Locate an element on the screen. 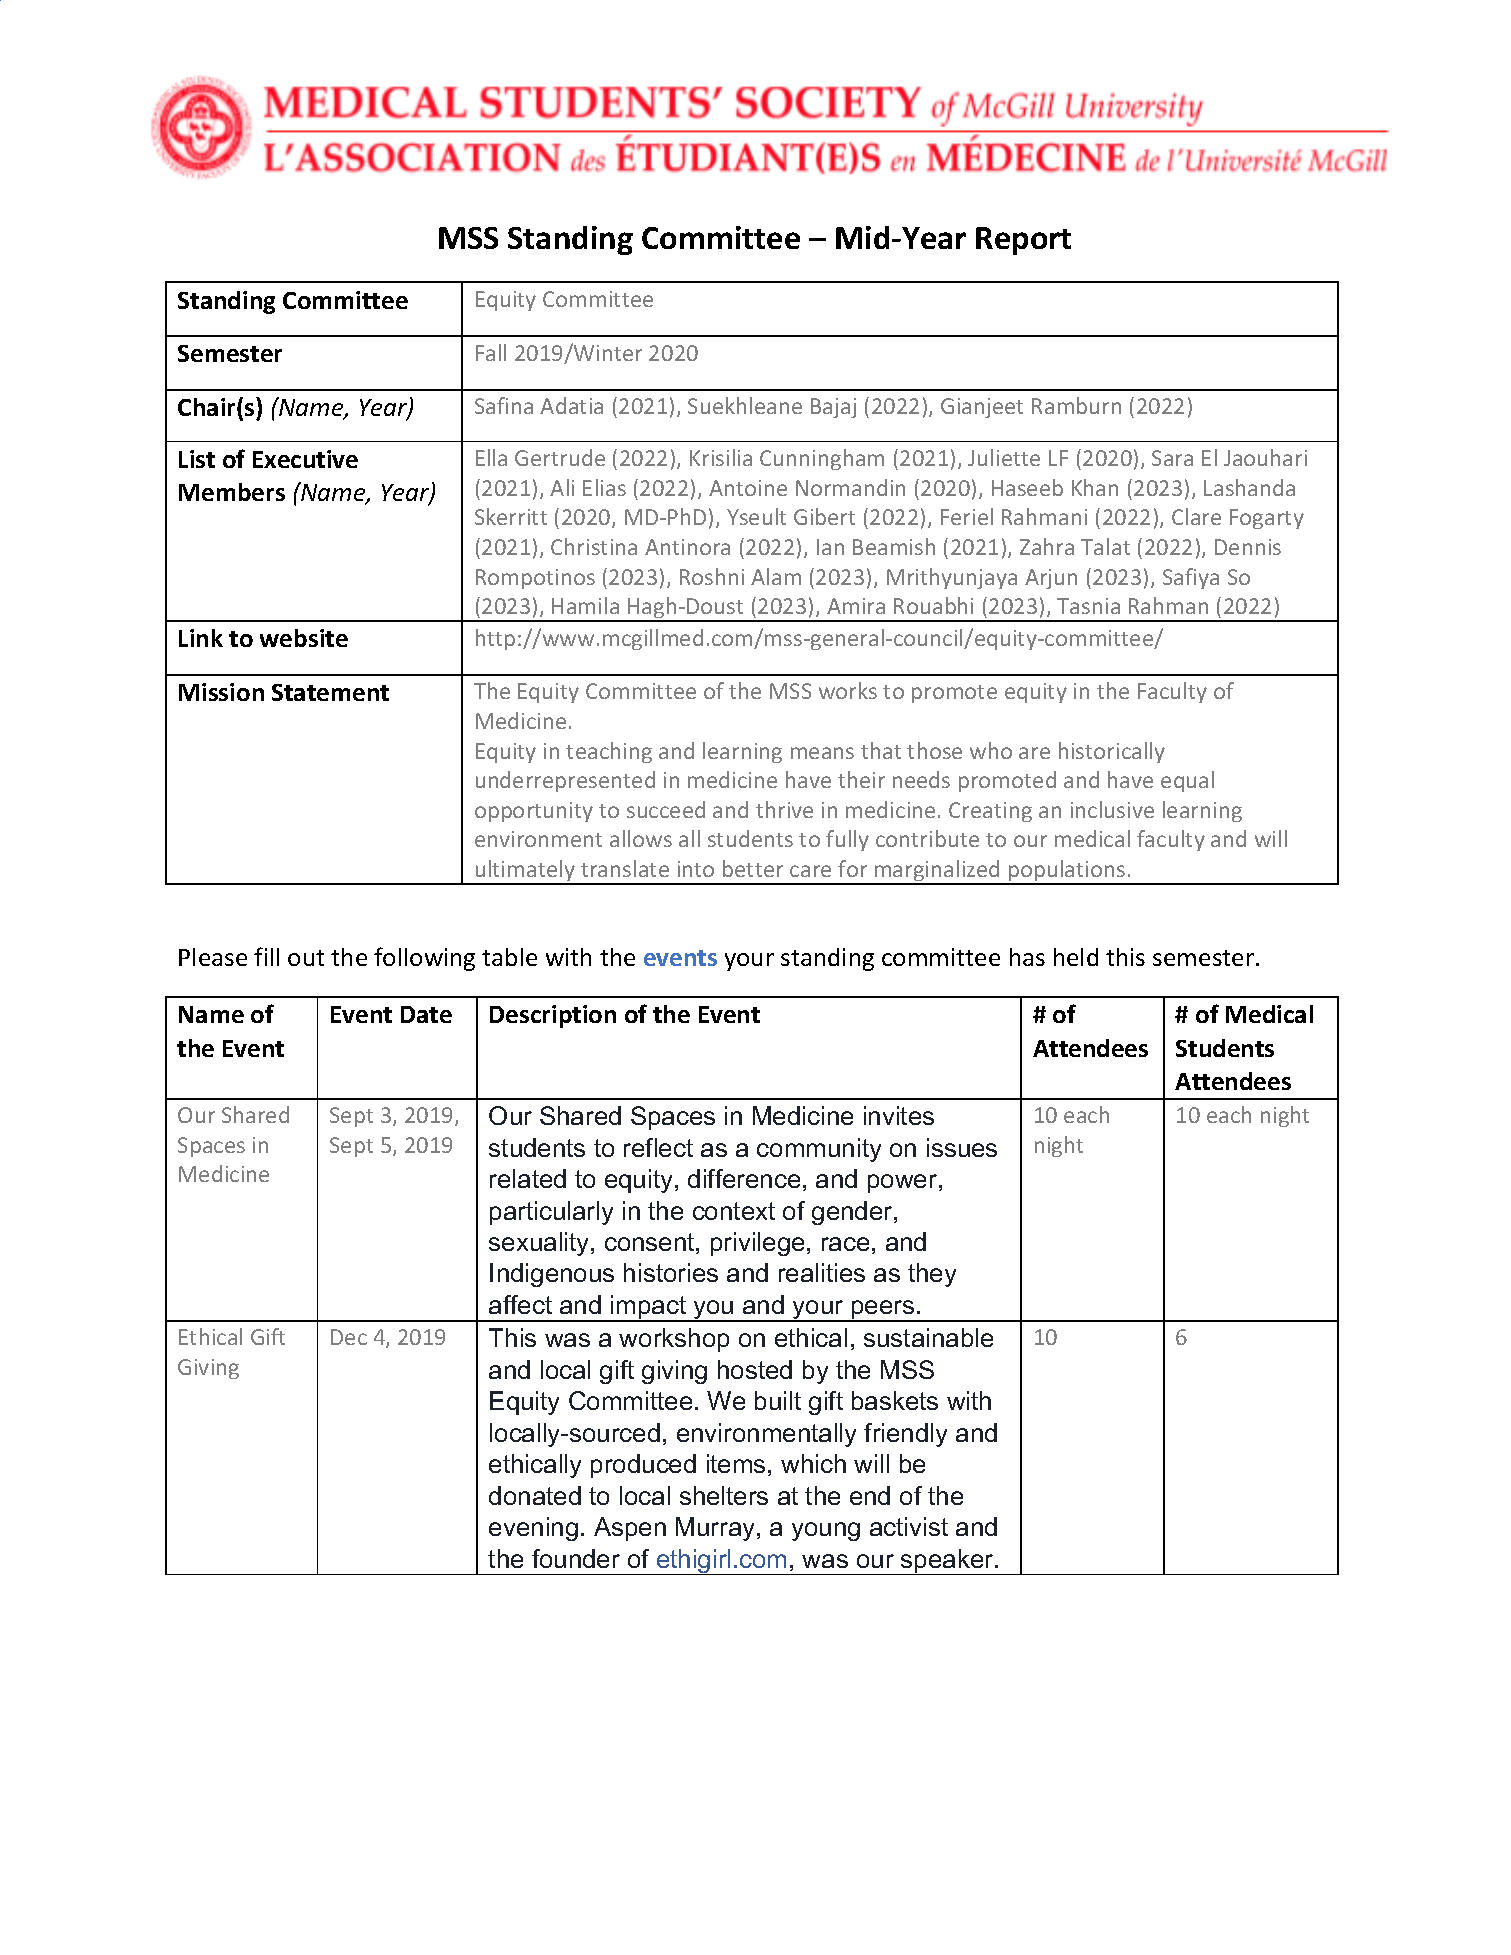 The width and height of the screenshot is (1511, 1955). better is located at coordinates (753, 868).
